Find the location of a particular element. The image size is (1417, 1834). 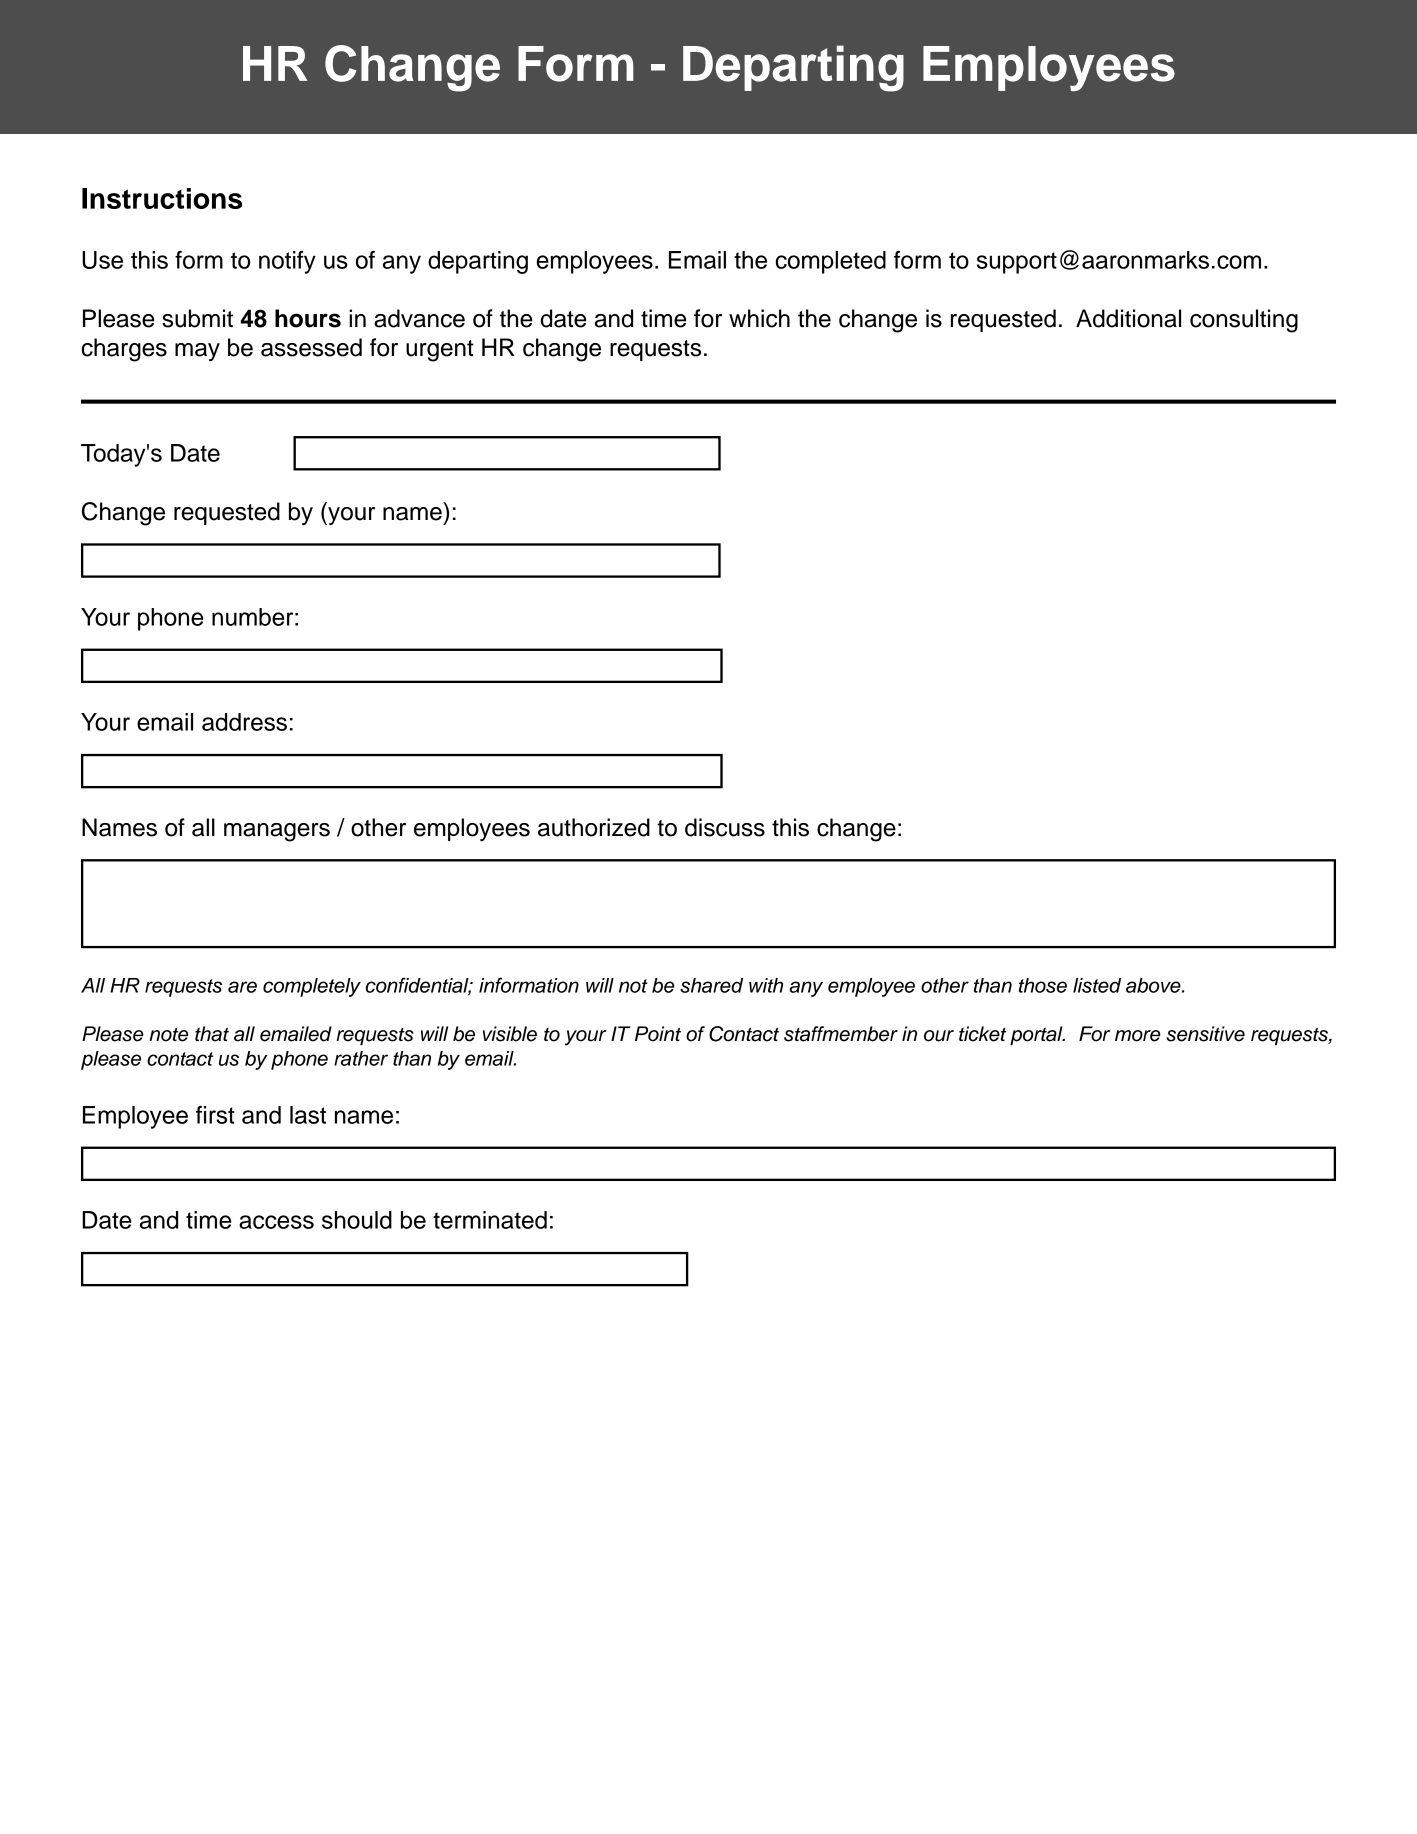

authorized is located at coordinates (594, 827).
